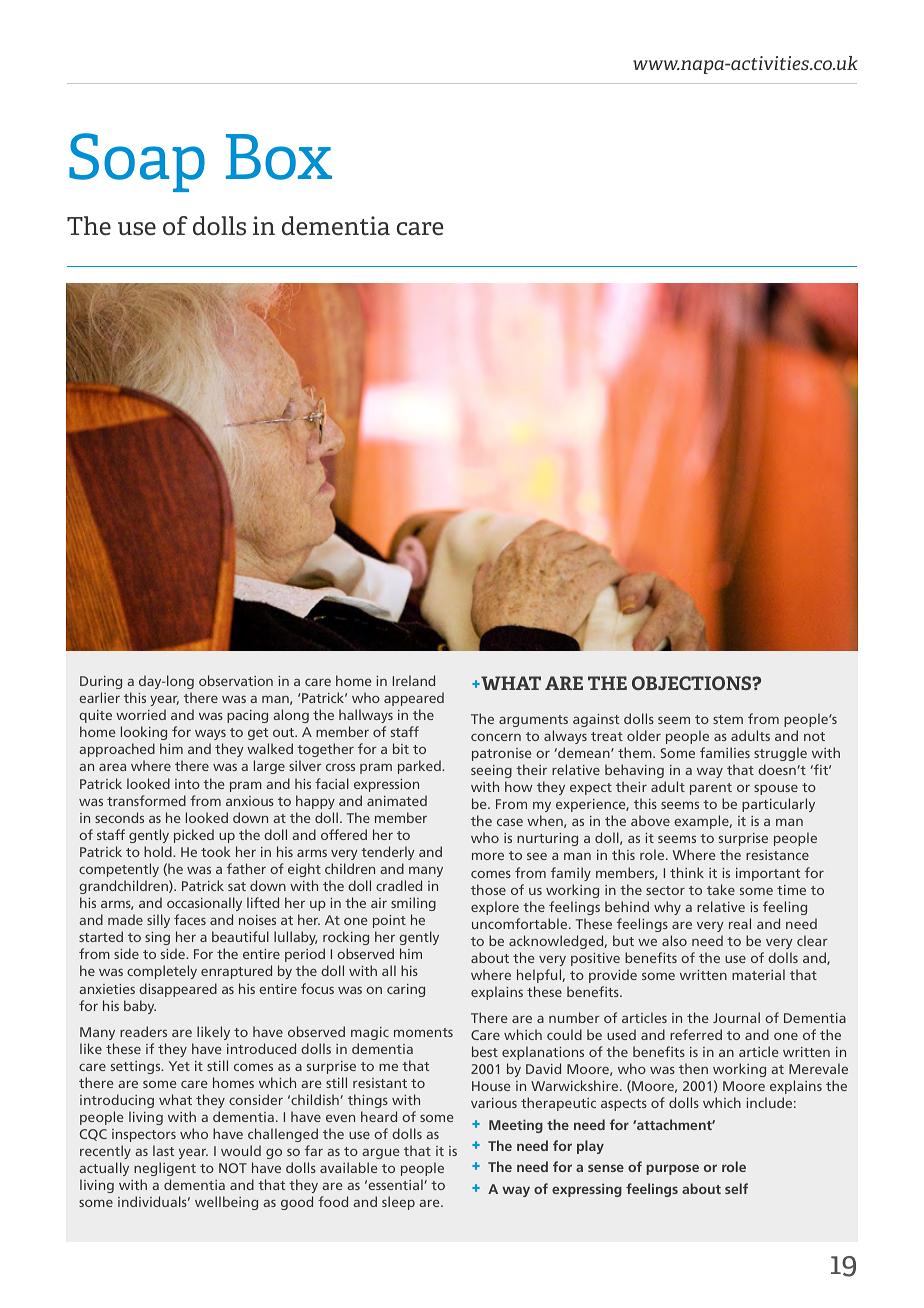 This screenshot has width=924, height=1308. Describe the element at coordinates (725, 752) in the screenshot. I see `families` at that location.
